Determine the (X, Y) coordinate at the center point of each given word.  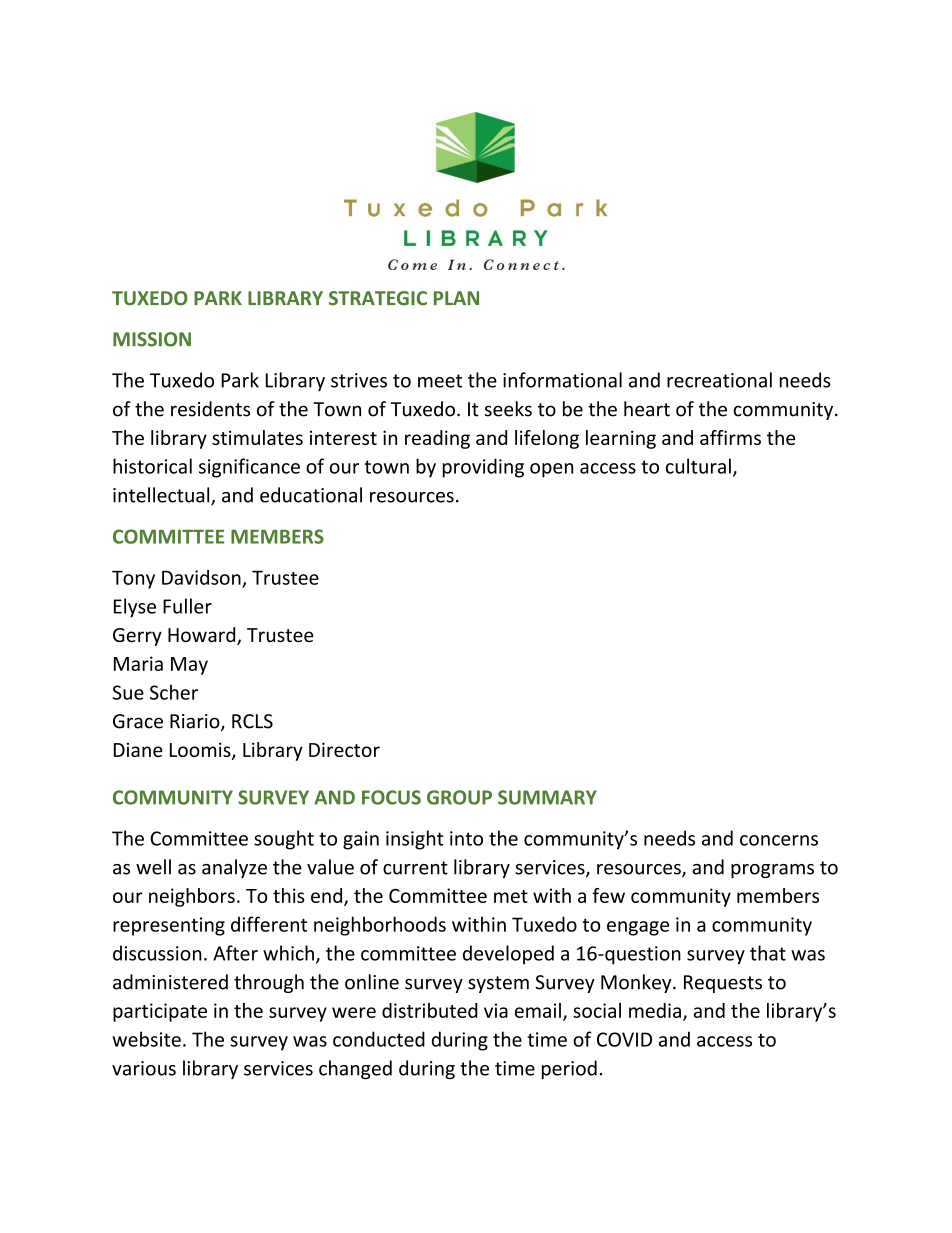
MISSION (152, 339)
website (146, 1039)
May (189, 666)
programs (772, 871)
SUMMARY (547, 797)
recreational (719, 380)
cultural (698, 466)
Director (344, 749)
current (415, 868)
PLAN (456, 298)
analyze (234, 868)
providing (483, 468)
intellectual (162, 496)
